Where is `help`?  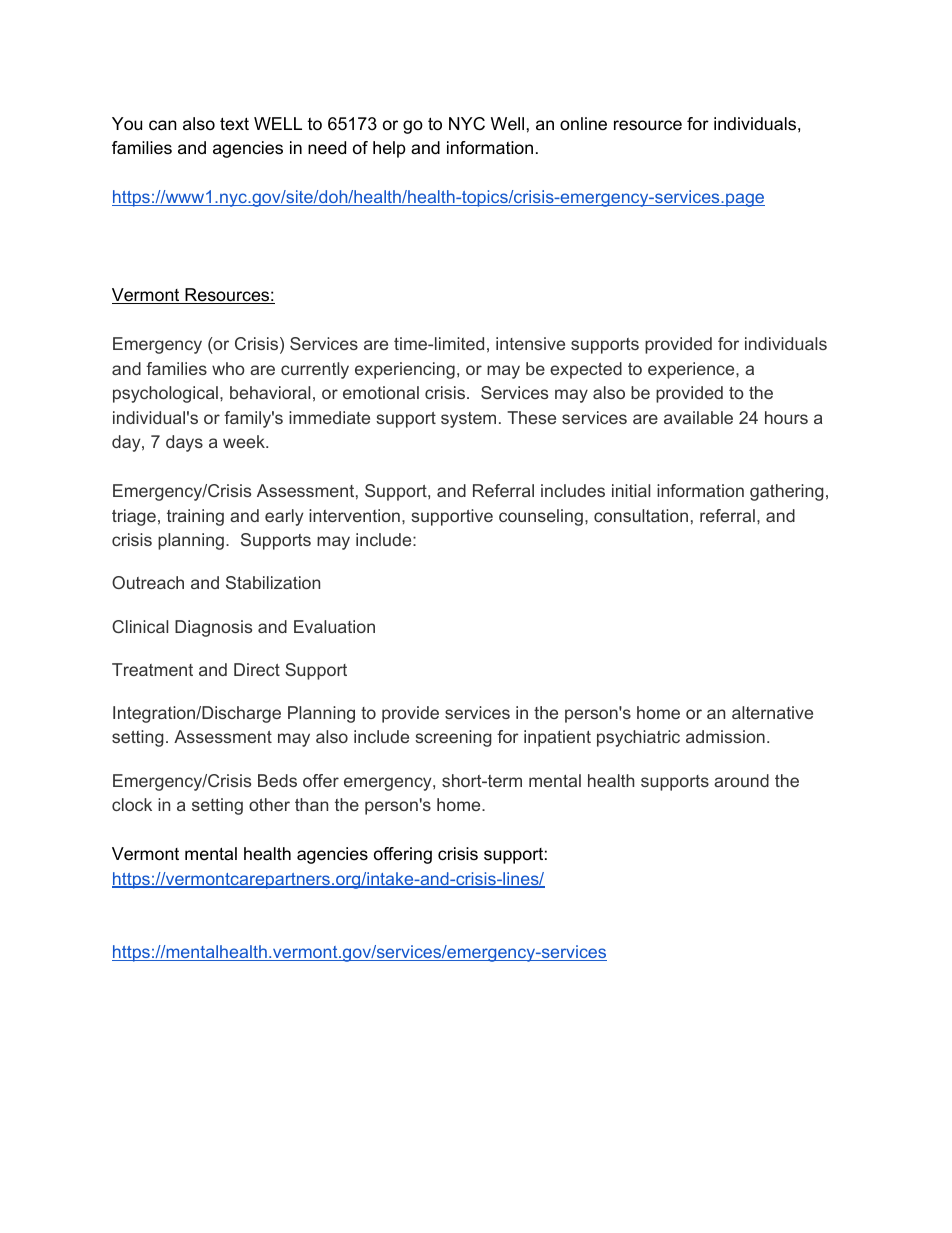 help is located at coordinates (389, 149).
